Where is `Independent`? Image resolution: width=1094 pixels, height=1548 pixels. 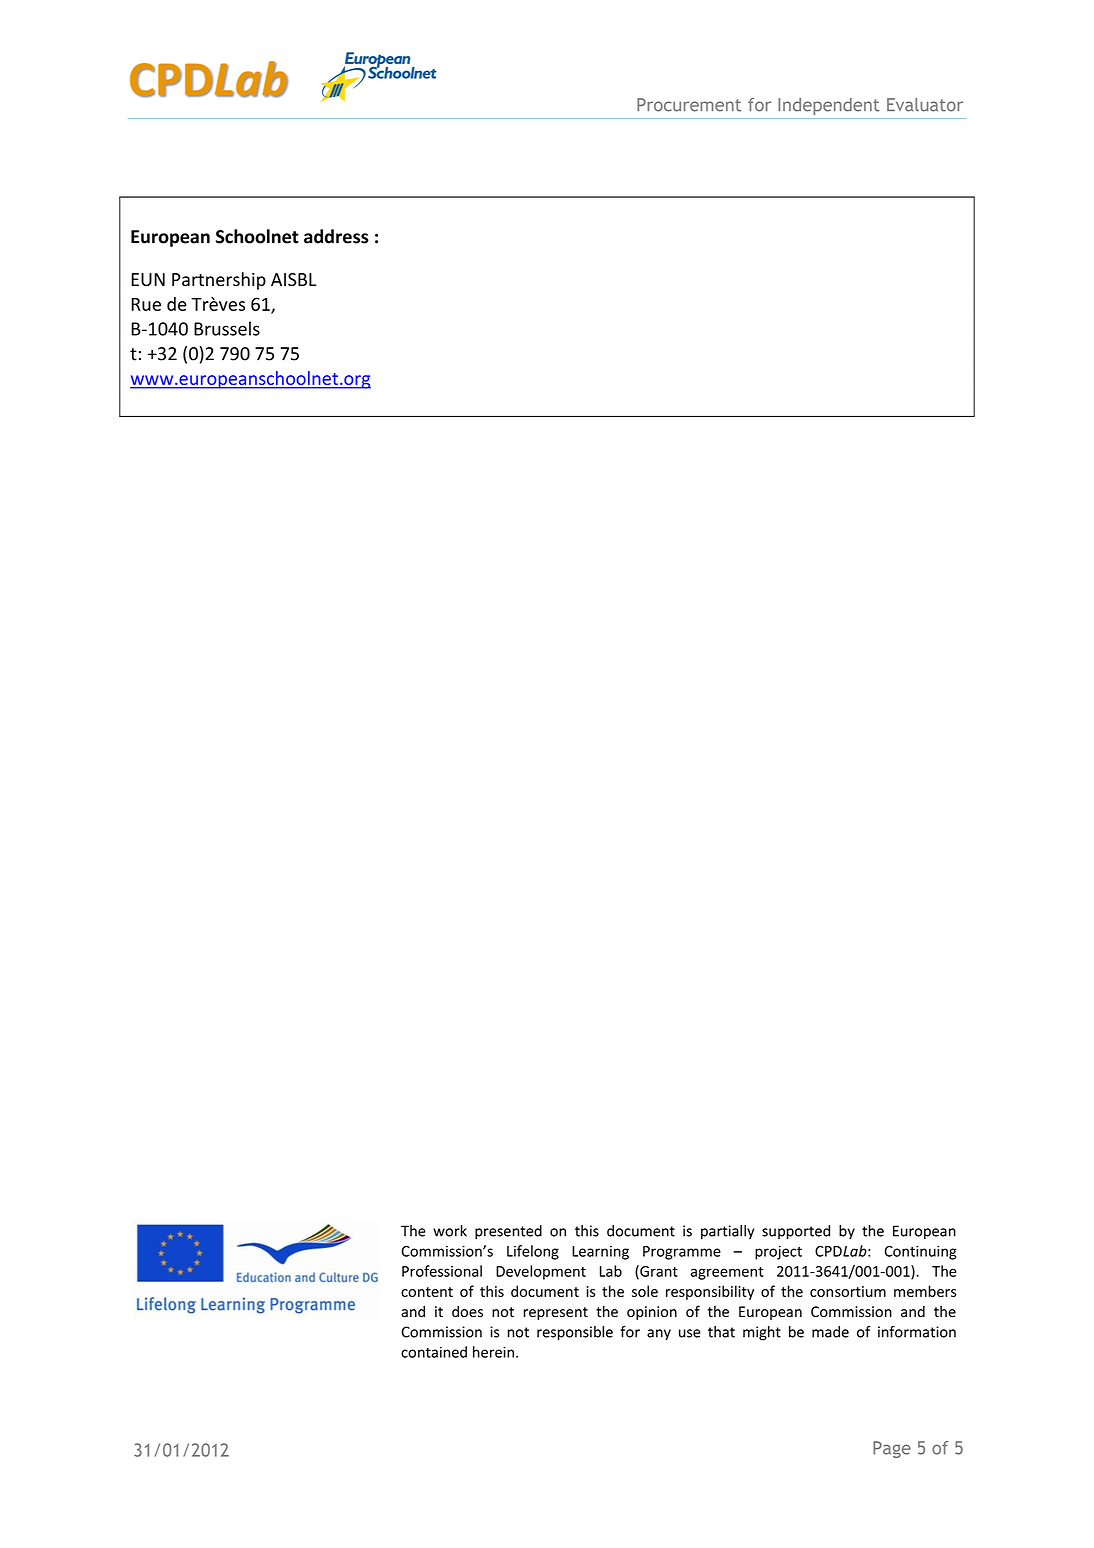
Independent is located at coordinates (829, 106).
